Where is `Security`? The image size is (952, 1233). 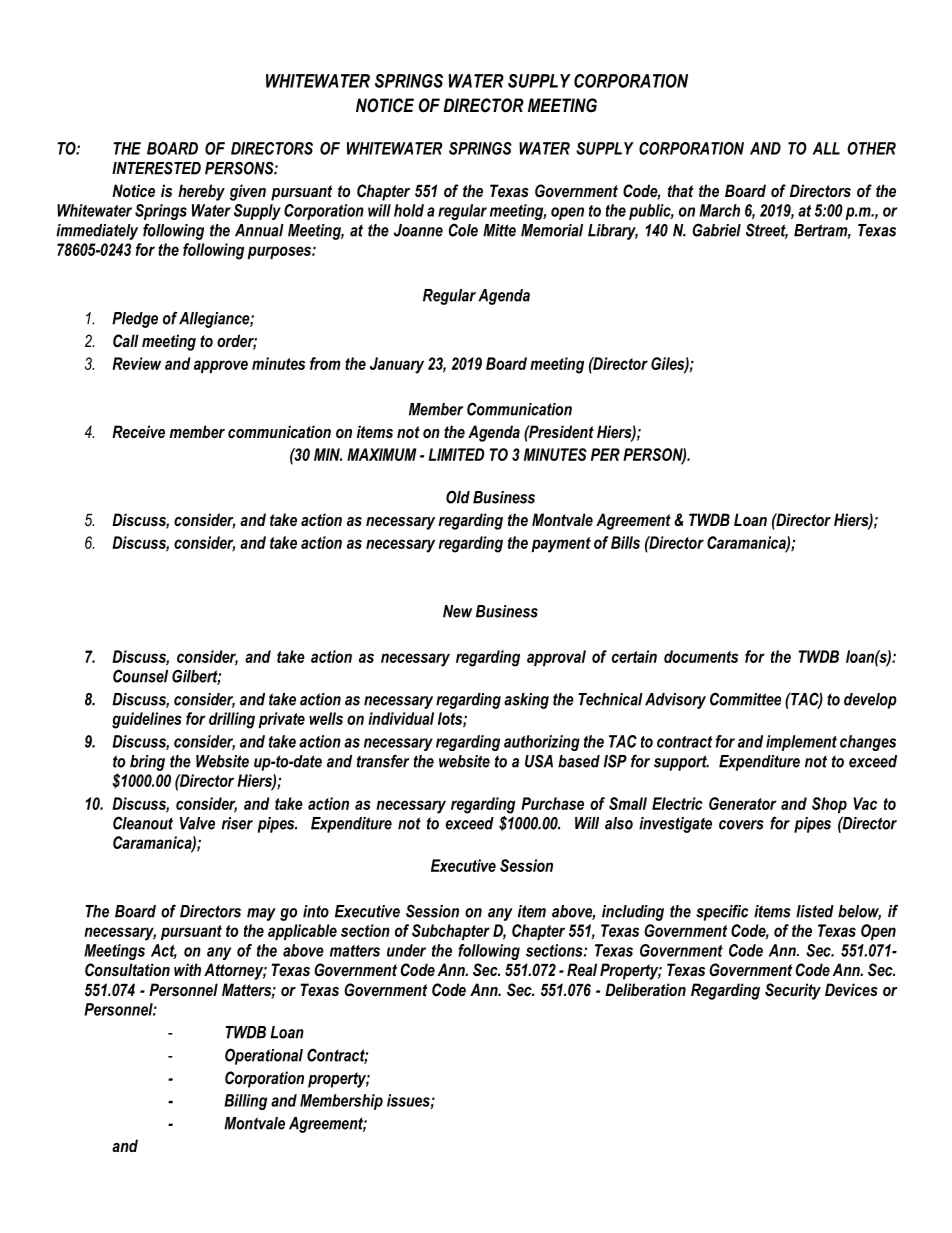
Security is located at coordinates (793, 991).
